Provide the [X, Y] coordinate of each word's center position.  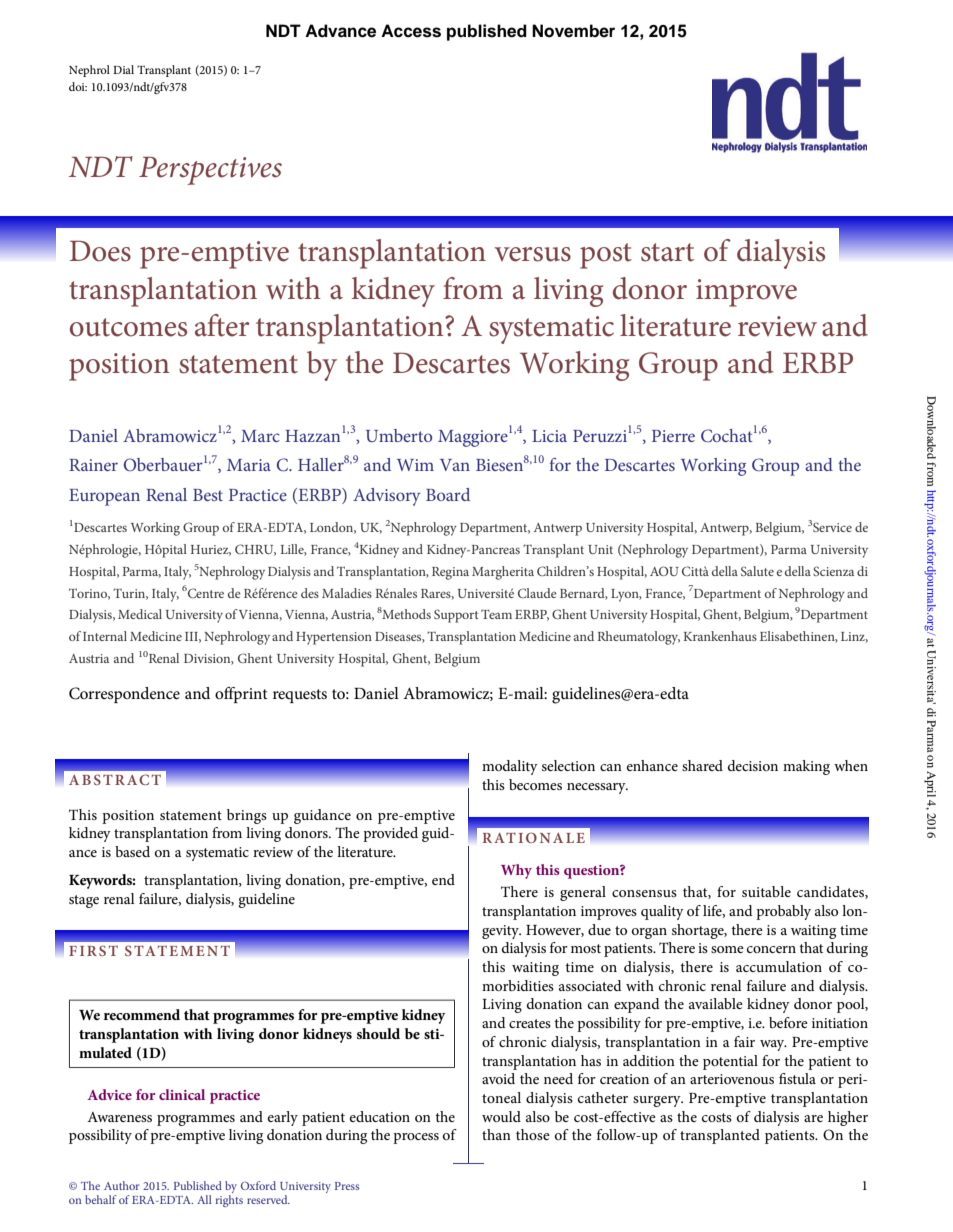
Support [456, 616]
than [496, 1134]
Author [122, 1185]
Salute [757, 571]
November [573, 31]
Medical [140, 614]
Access [411, 31]
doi [78, 86]
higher [848, 1118]
